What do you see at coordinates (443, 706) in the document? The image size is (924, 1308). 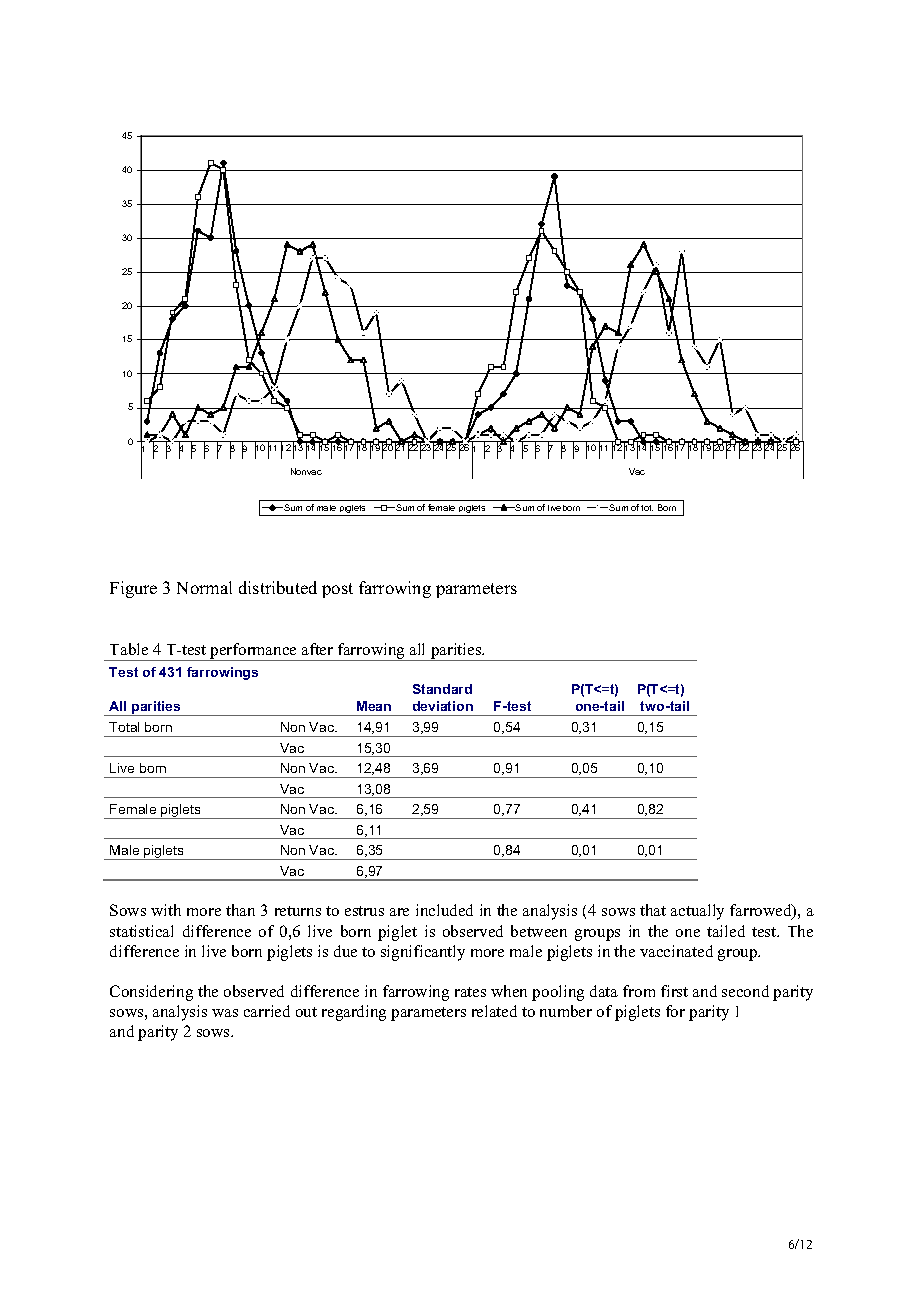 I see `deviation` at bounding box center [443, 706].
